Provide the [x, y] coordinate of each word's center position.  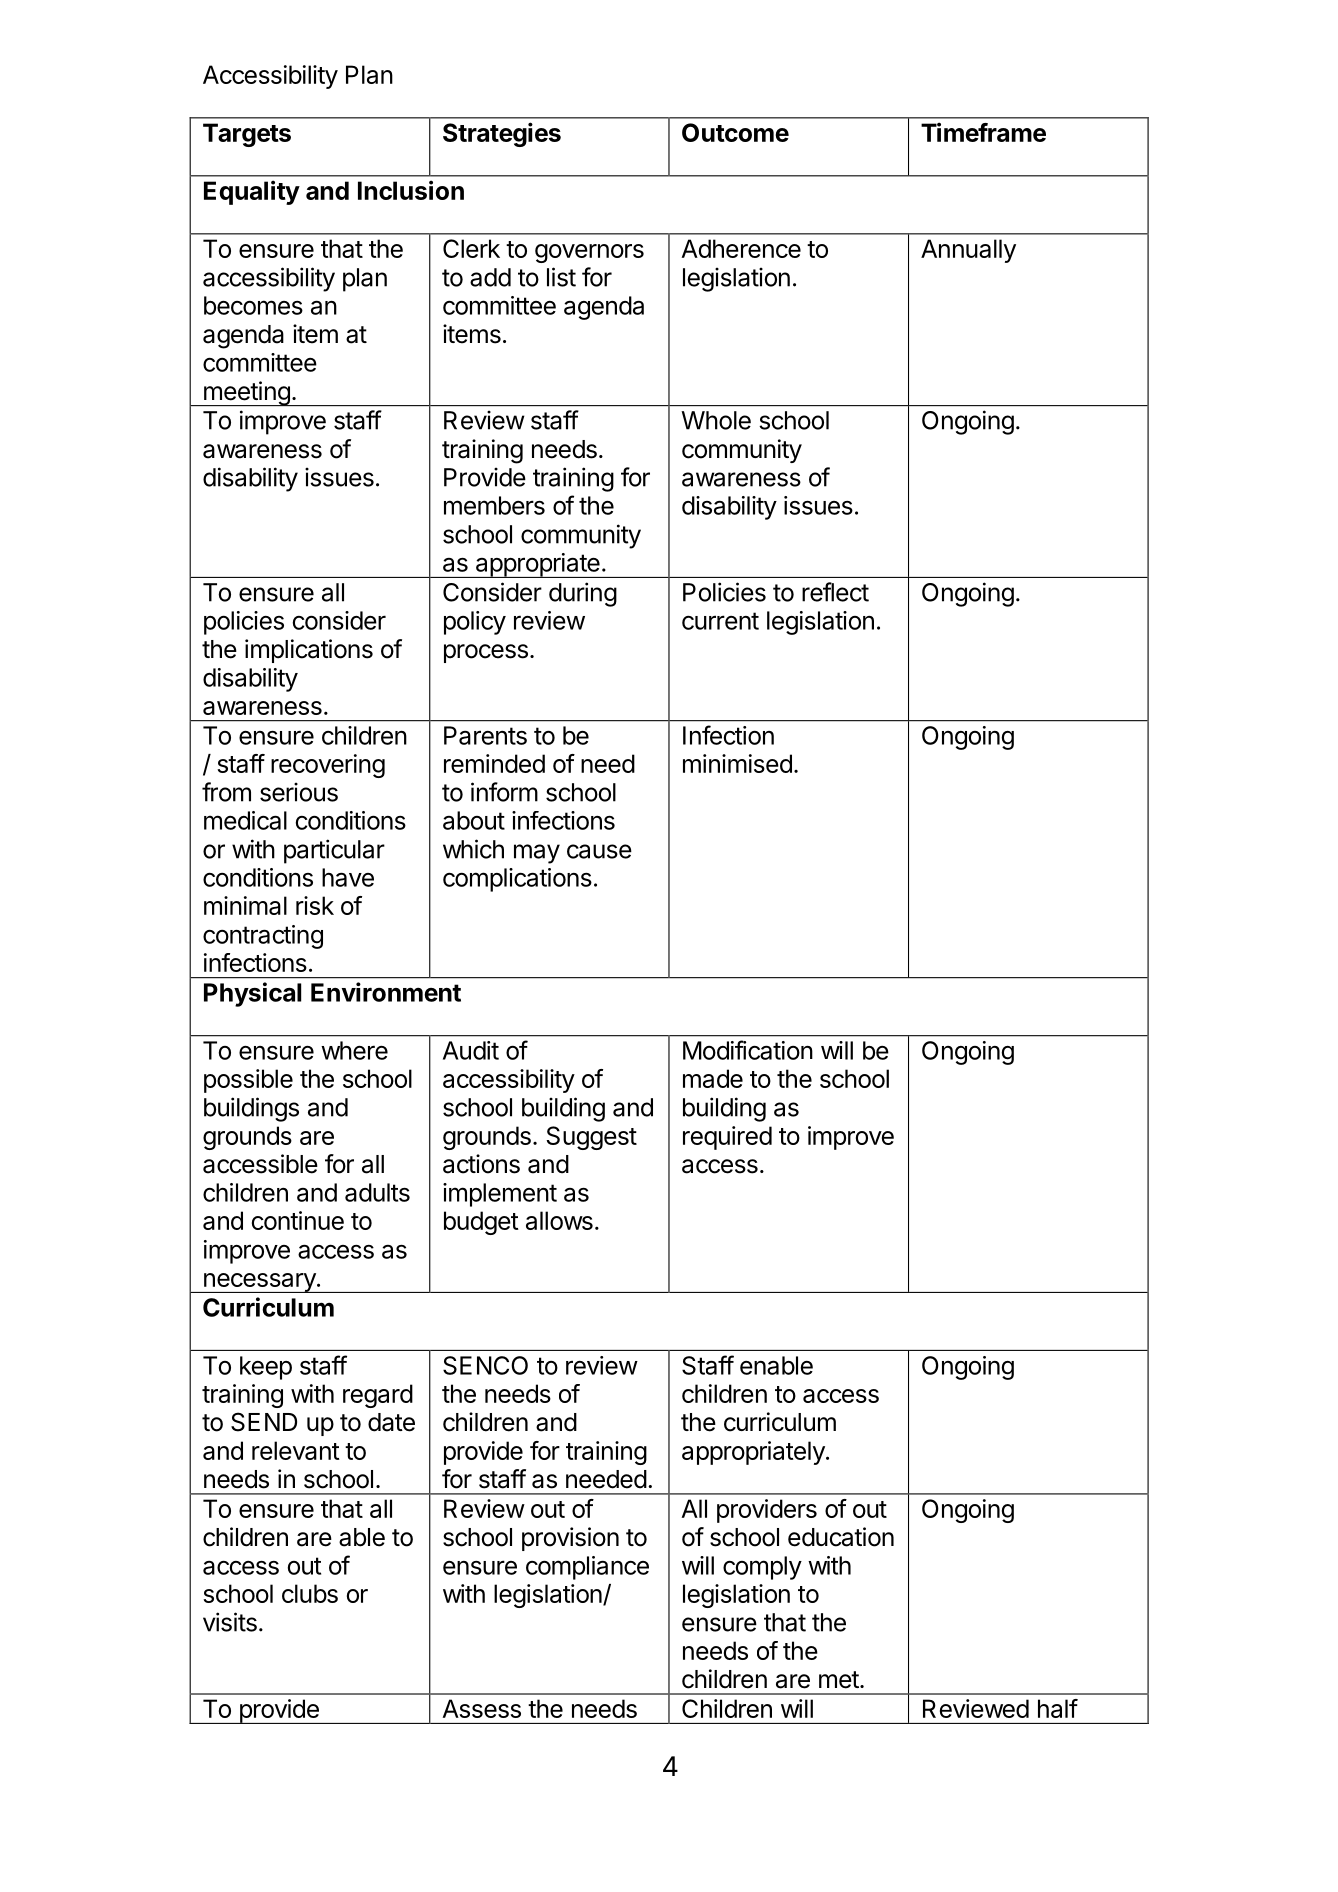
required [727, 1138]
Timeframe [983, 132]
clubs [310, 1593]
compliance [587, 1568]
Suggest [591, 1138]
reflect [835, 592]
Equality [252, 192]
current [720, 621]
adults [377, 1192]
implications [309, 651]
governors [589, 253]
